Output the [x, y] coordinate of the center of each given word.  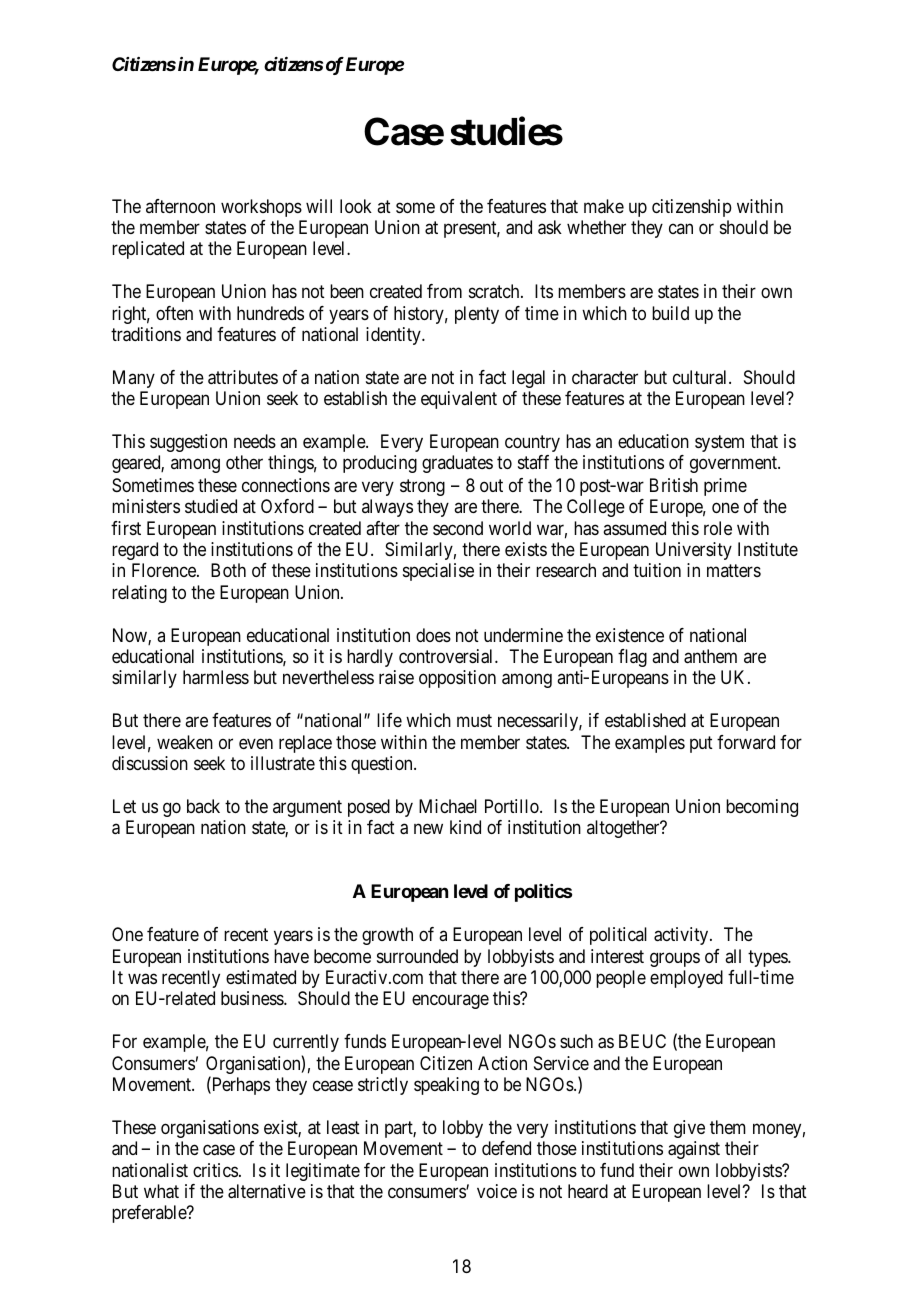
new [428, 828]
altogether [624, 829]
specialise [438, 572]
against [694, 1150]
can [681, 229]
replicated [148, 250]
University [694, 551]
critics [215, 1170]
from [444, 291]
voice [497, 1191]
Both [228, 570]
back [203, 806]
